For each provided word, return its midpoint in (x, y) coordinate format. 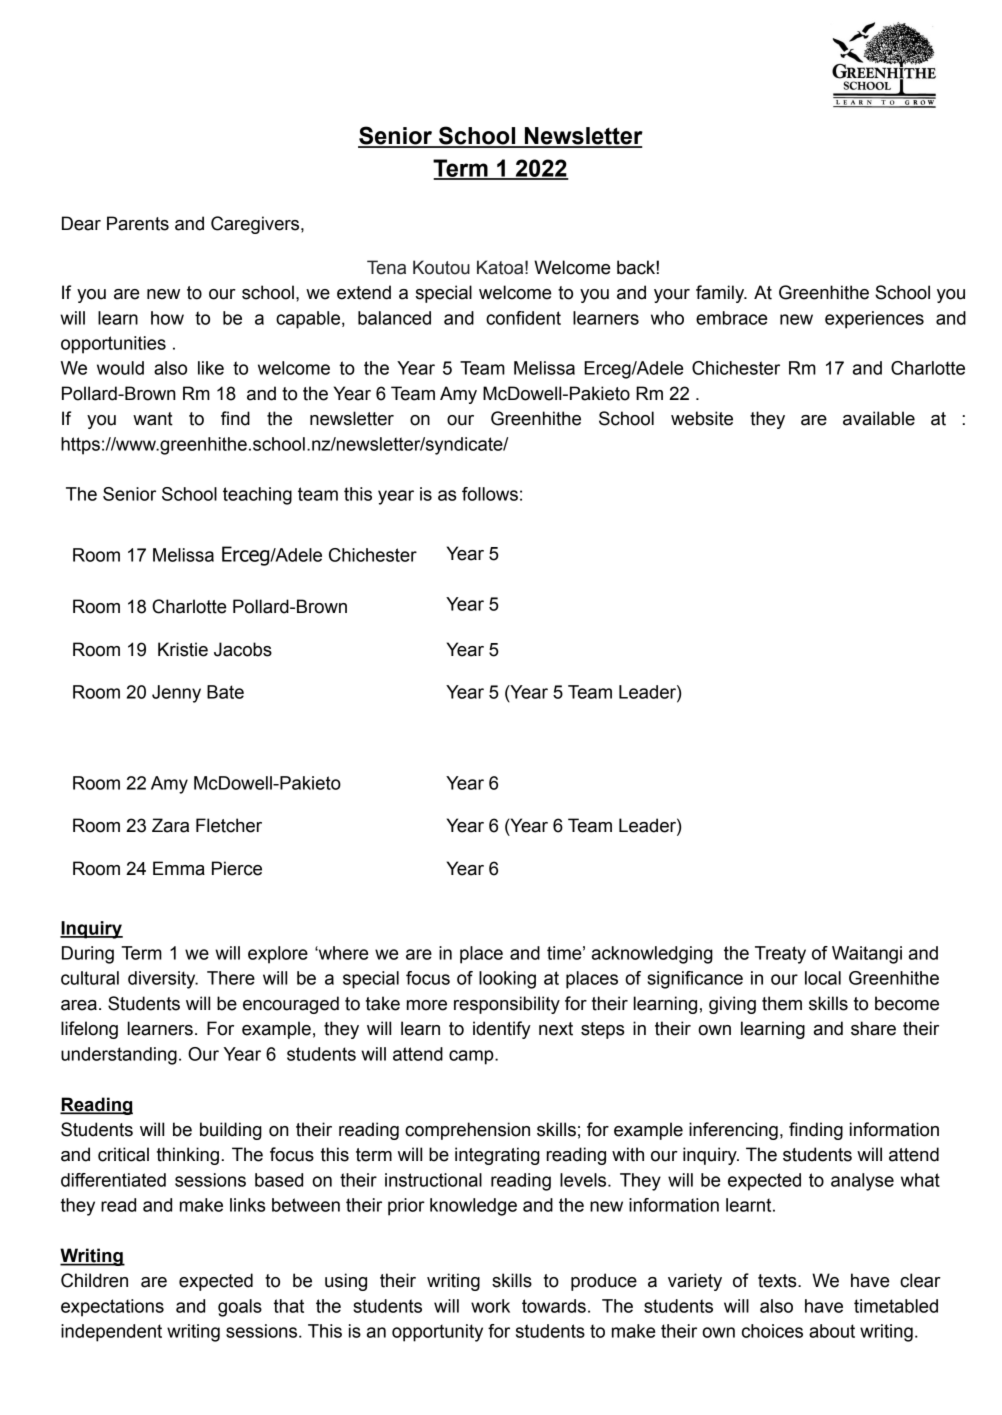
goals (240, 1308)
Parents (138, 223)
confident (523, 318)
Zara (170, 825)
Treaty (780, 955)
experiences (874, 320)
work (490, 1306)
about (832, 1331)
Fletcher (229, 825)
